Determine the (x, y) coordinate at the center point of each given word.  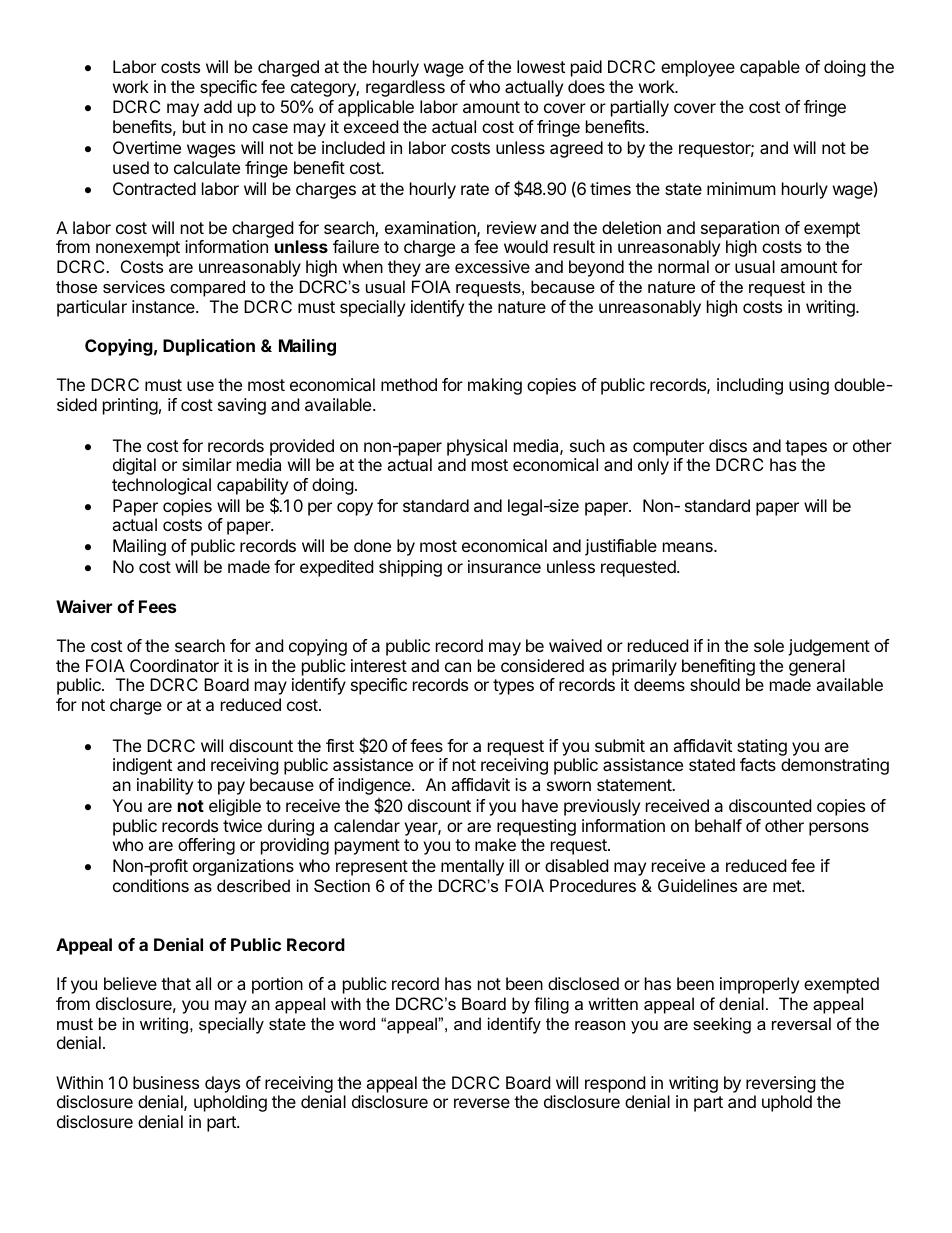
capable (770, 68)
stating (762, 747)
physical (477, 447)
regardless (405, 88)
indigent (142, 766)
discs (728, 445)
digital (134, 466)
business (166, 1082)
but (194, 126)
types (513, 687)
